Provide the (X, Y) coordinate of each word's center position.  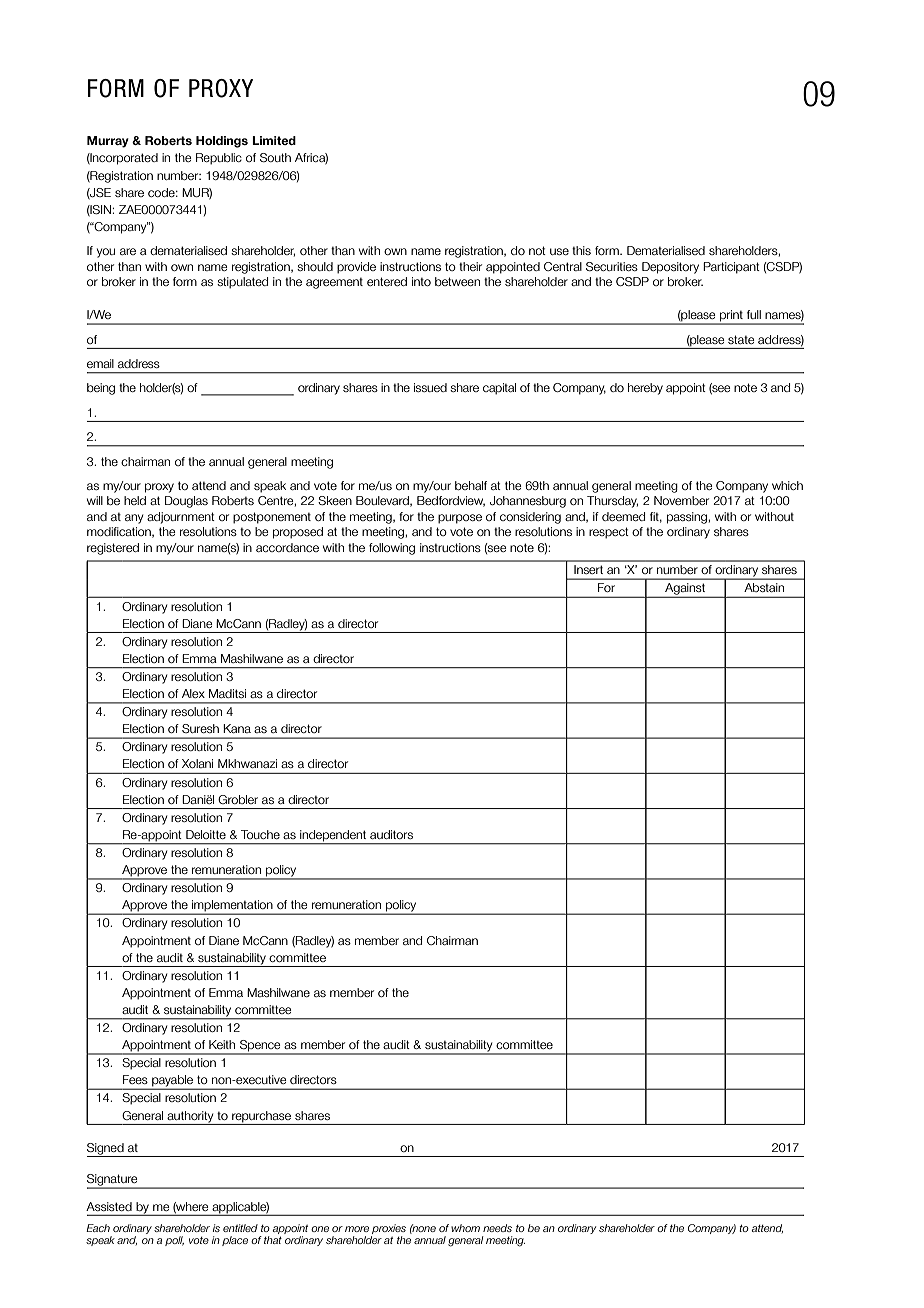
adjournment (181, 518)
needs (497, 1228)
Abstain (764, 587)
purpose (460, 519)
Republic (219, 159)
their (470, 266)
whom (465, 1228)
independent (333, 837)
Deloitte (206, 834)
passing (688, 518)
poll (174, 1241)
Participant (731, 268)
